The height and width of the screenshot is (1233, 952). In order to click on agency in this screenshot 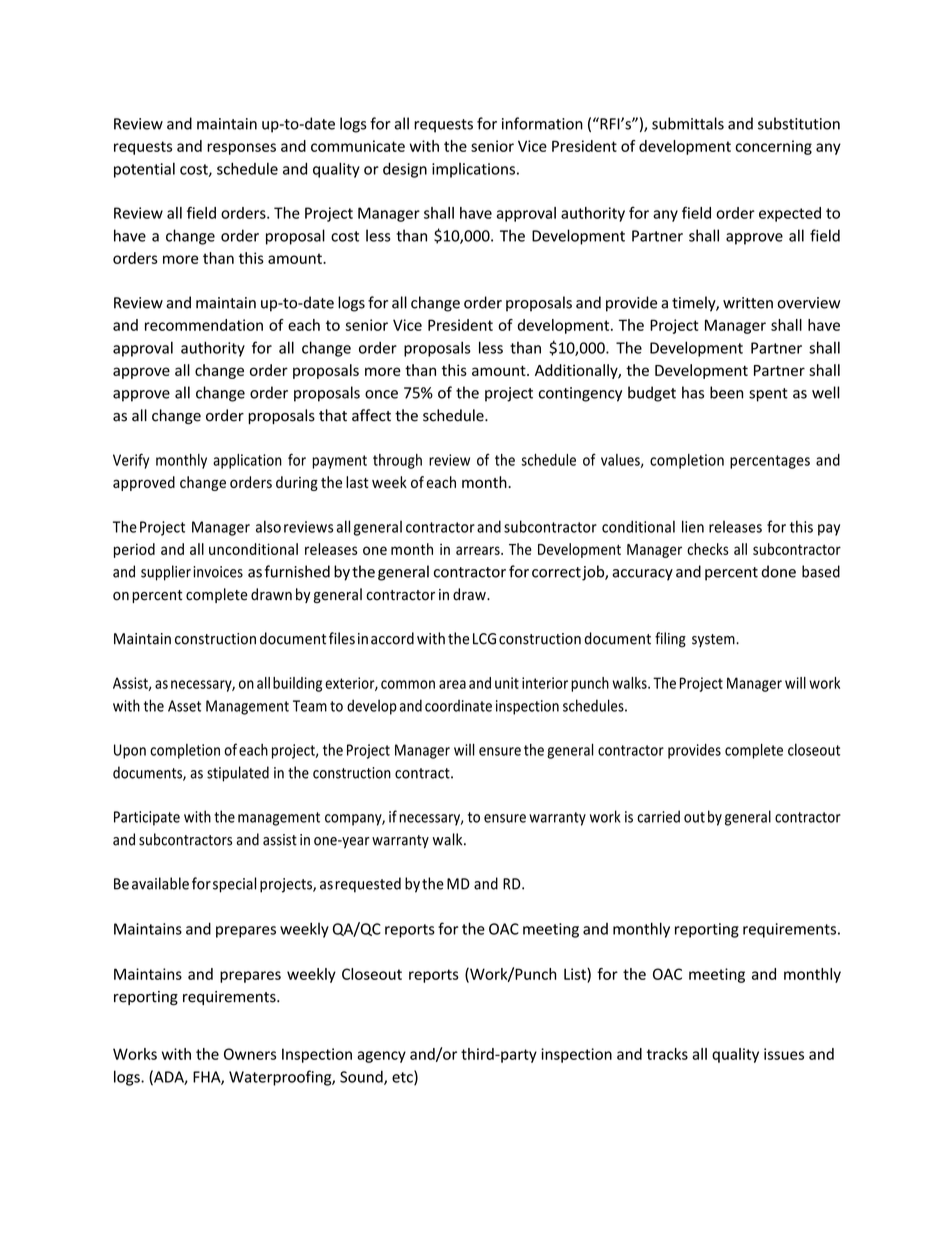, I will do `click(381, 1057)`.
